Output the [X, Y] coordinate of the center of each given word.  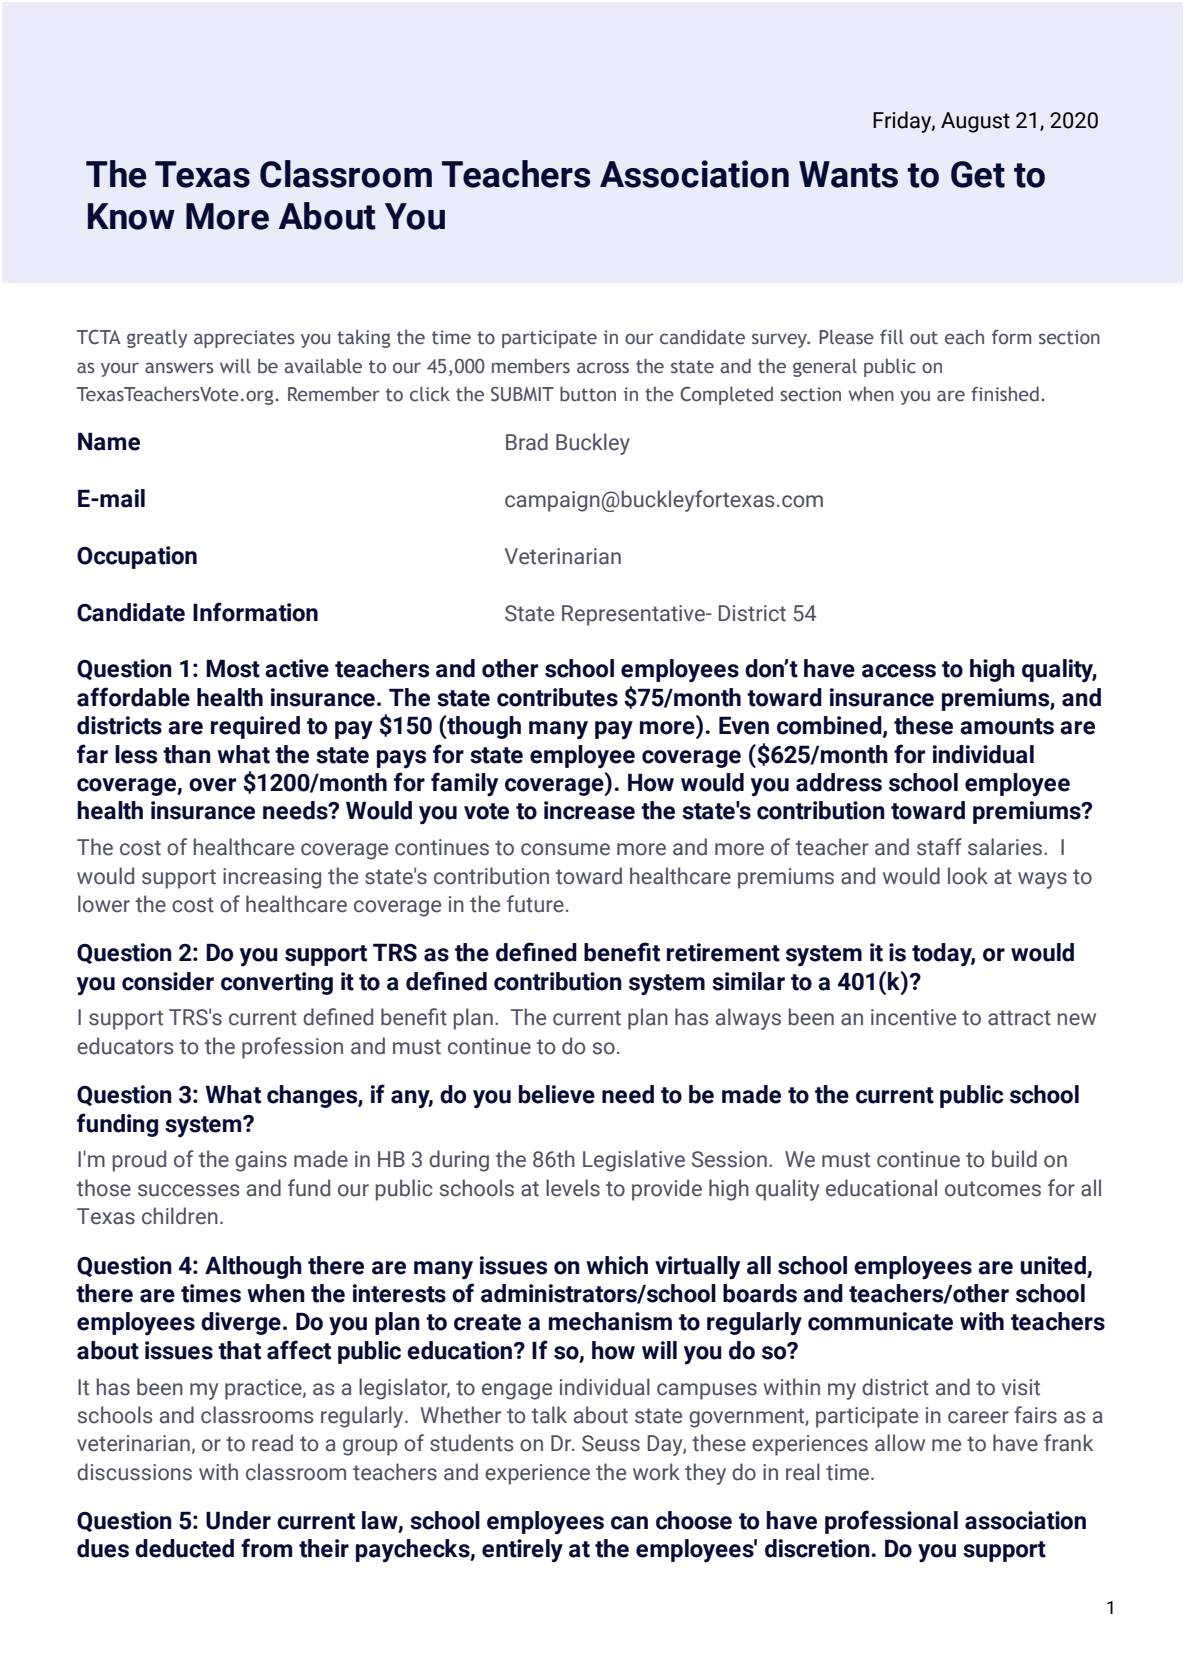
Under [238, 1520]
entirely [522, 1551]
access [899, 671]
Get [978, 174]
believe [557, 1094]
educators [125, 1046]
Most [233, 668]
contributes [557, 697]
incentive [913, 1017]
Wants [848, 174]
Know [131, 216]
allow [900, 1443]
